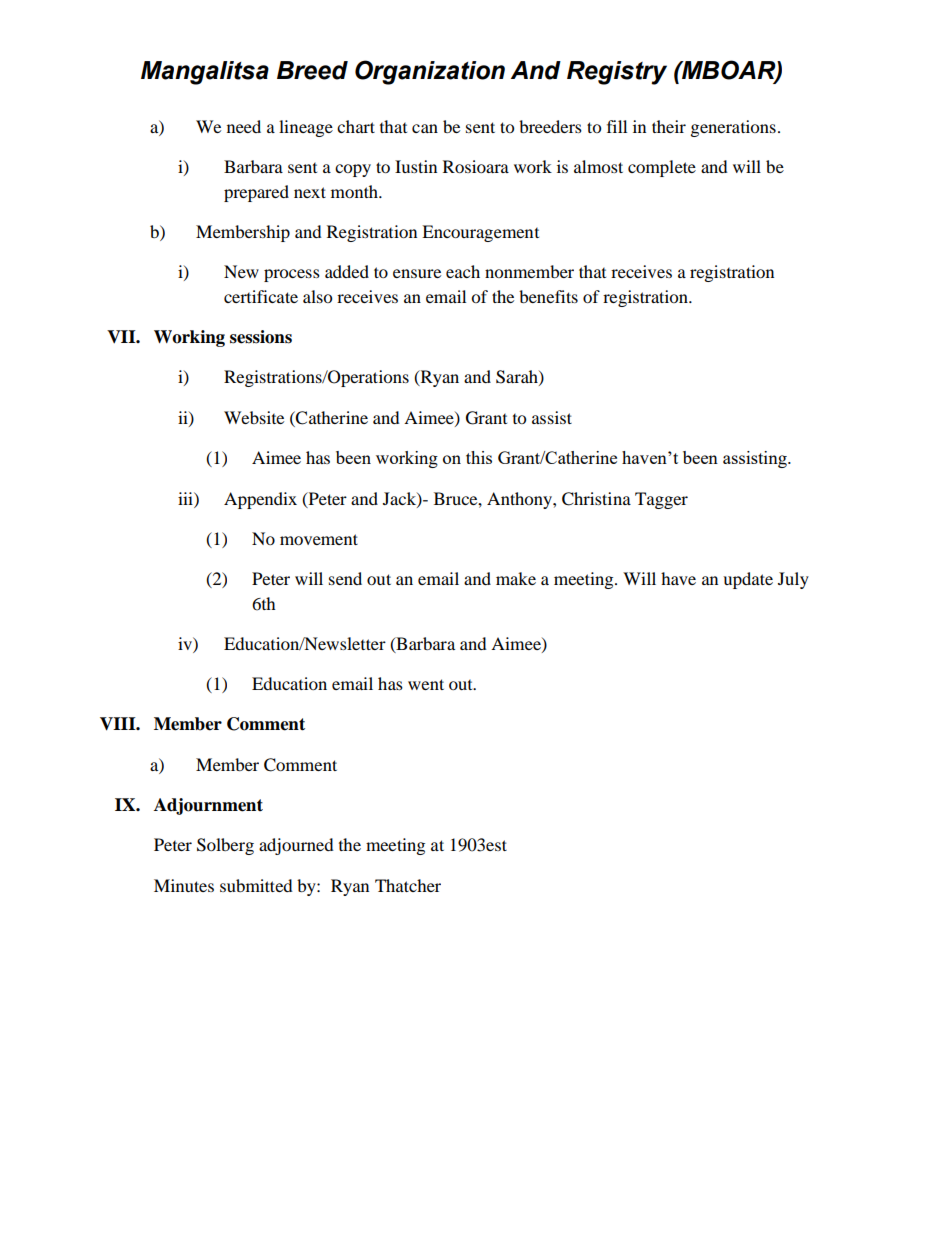  What do you see at coordinates (256, 885) in the screenshot?
I see `submitted` at bounding box center [256, 885].
